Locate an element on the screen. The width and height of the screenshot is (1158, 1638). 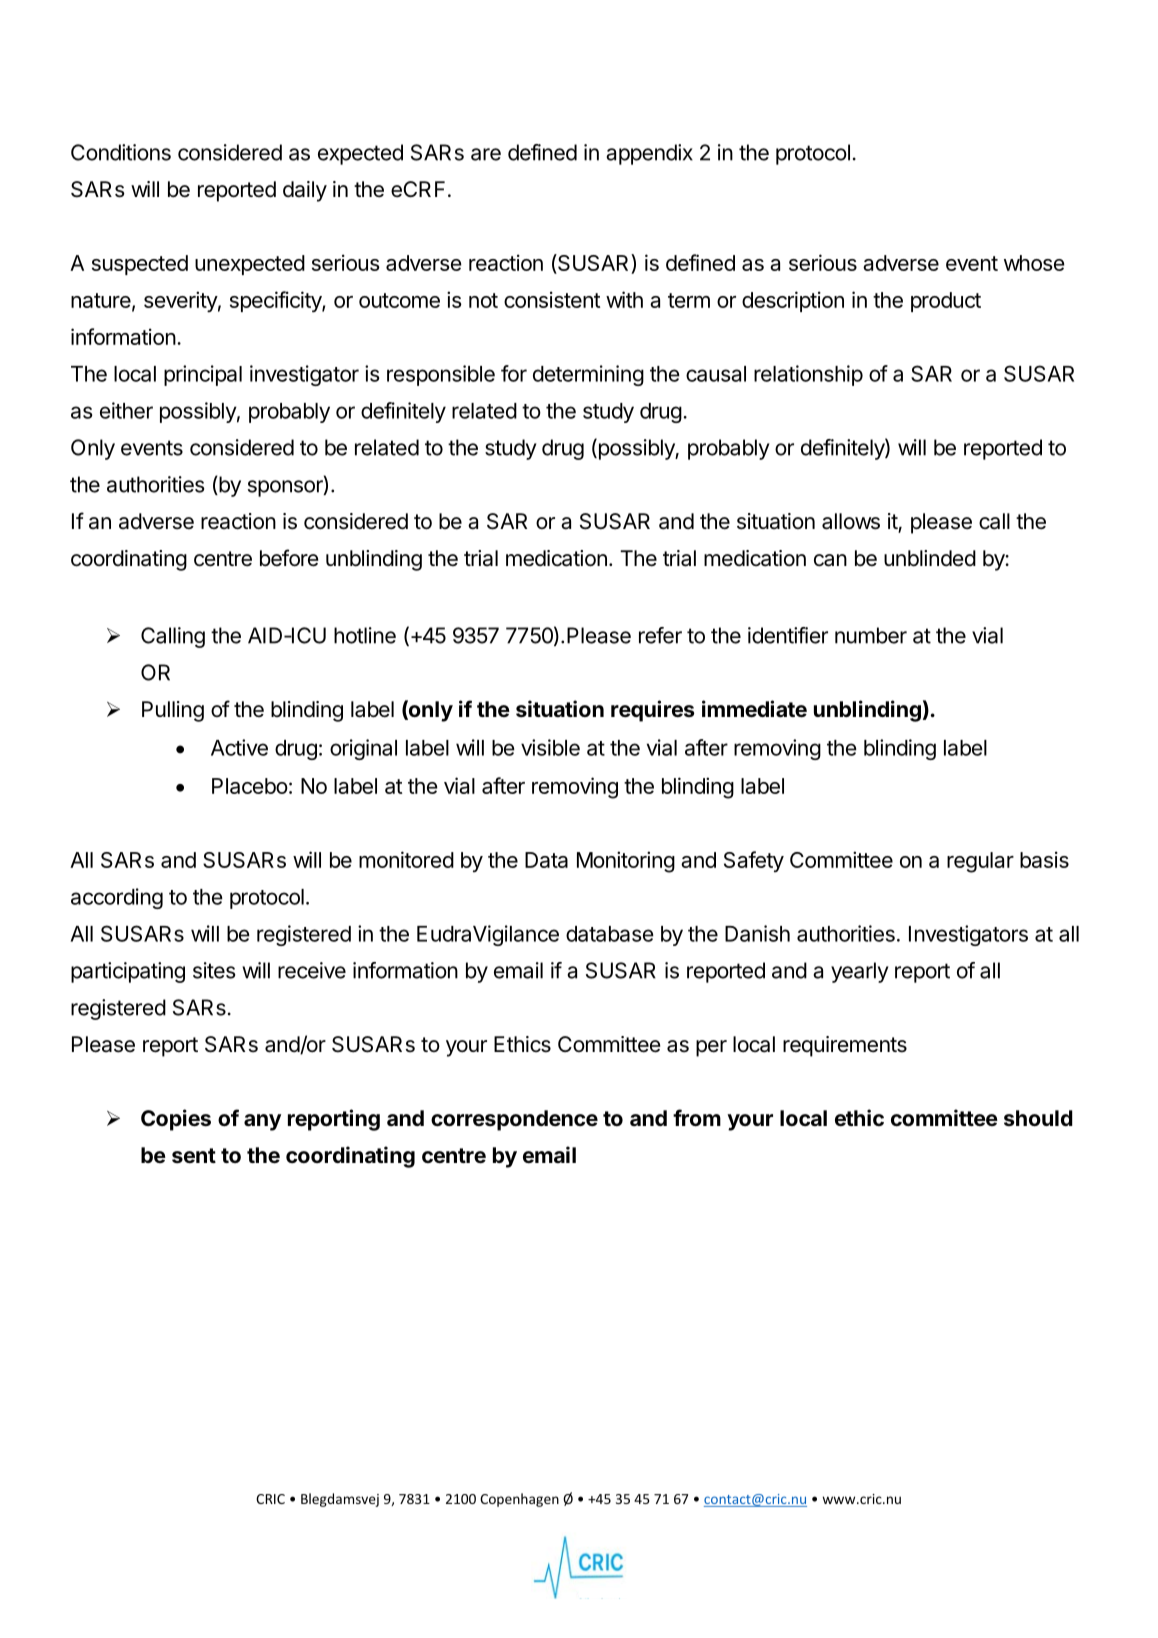
appendix is located at coordinates (649, 154).
